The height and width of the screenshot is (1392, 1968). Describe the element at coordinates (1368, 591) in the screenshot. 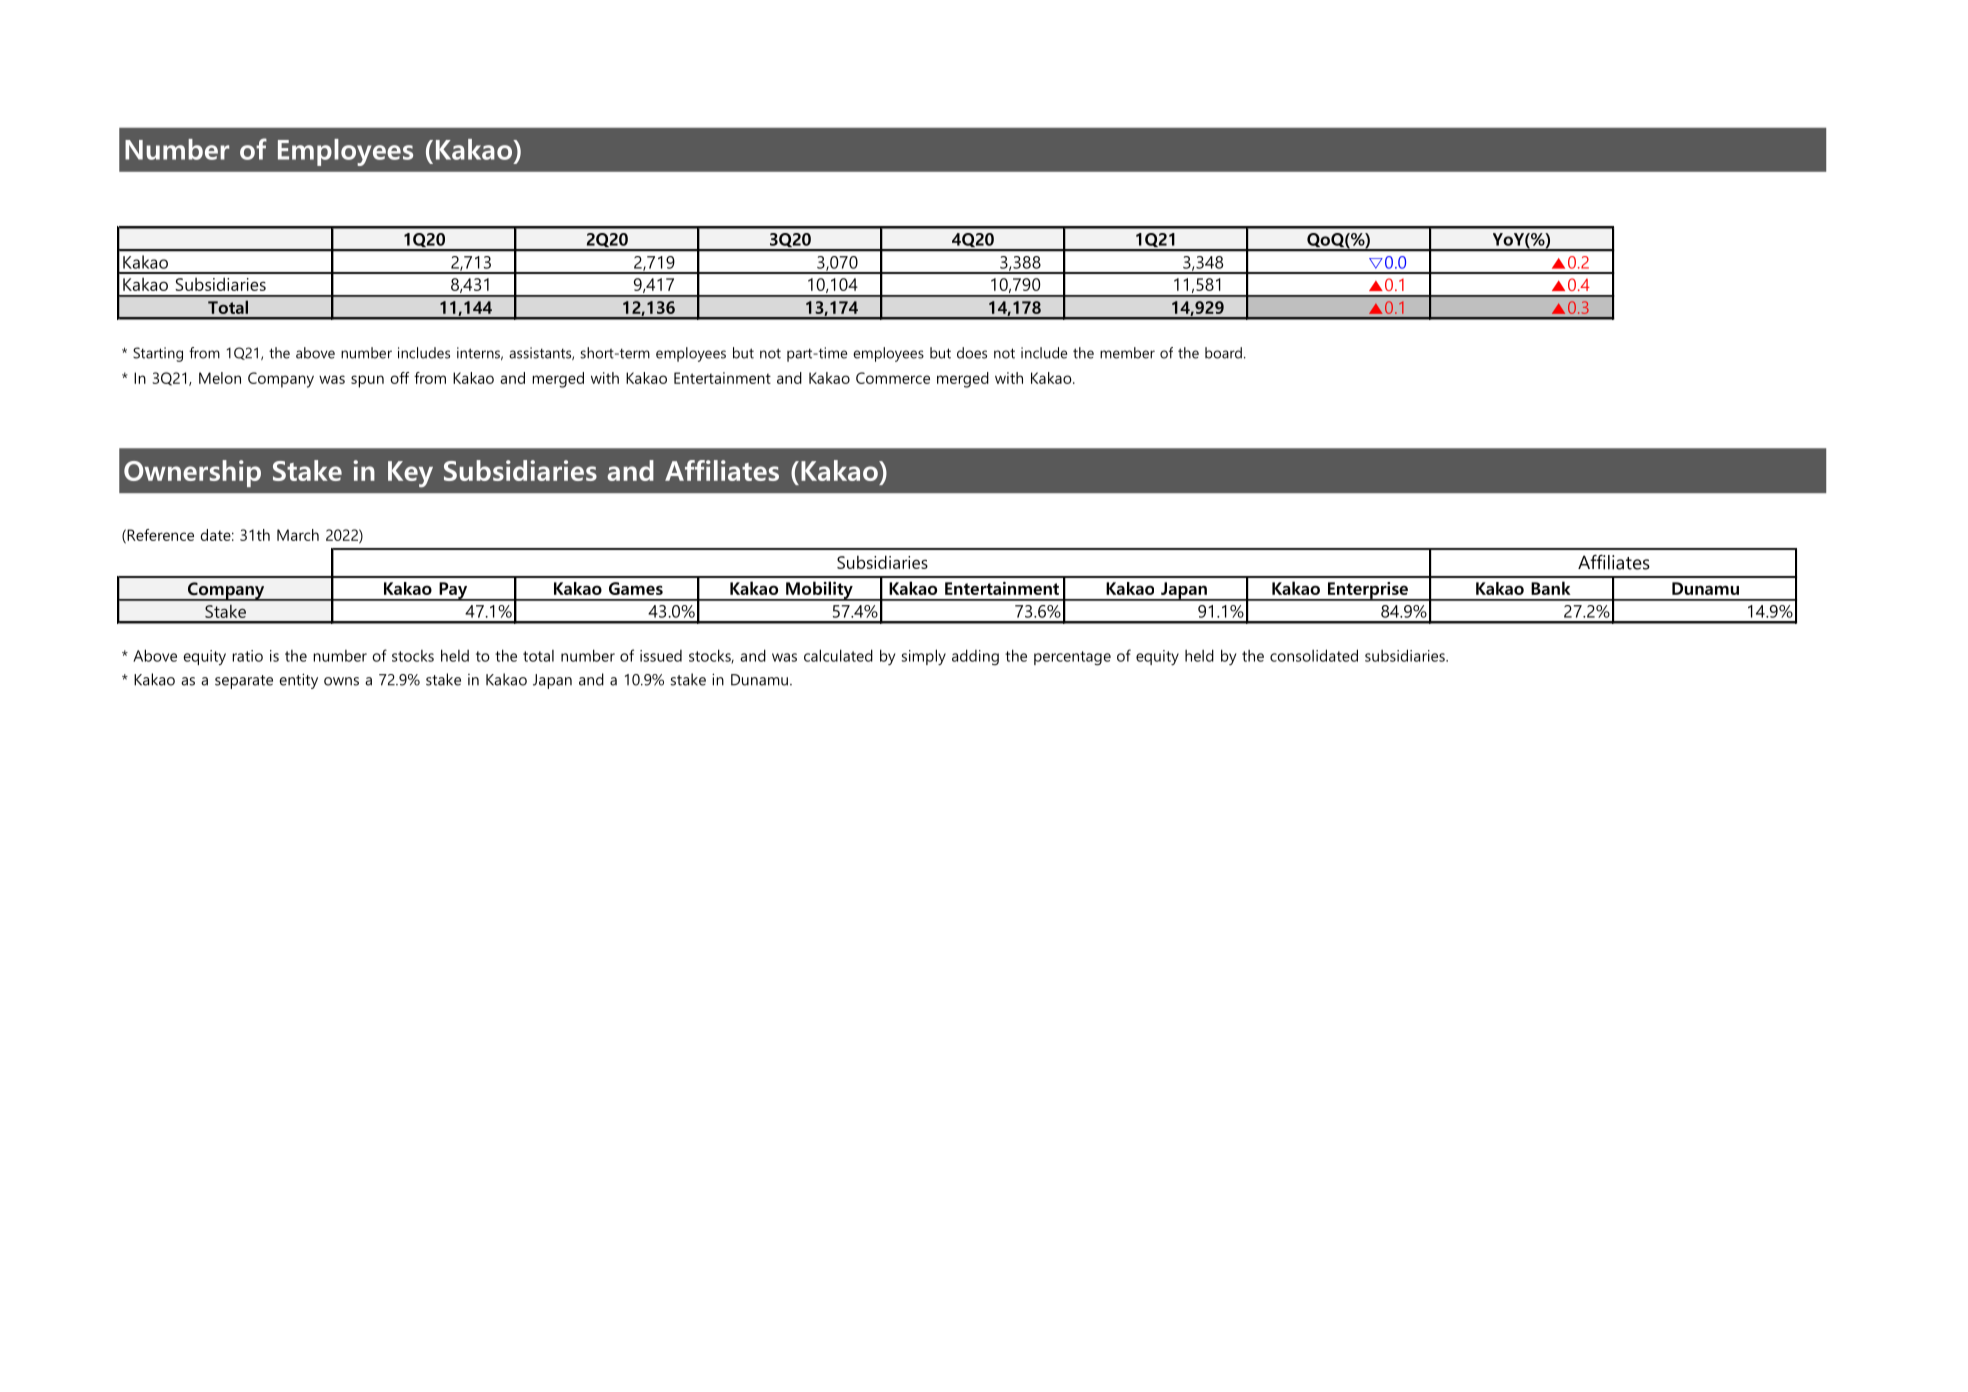

I see `Enterprise` at that location.
